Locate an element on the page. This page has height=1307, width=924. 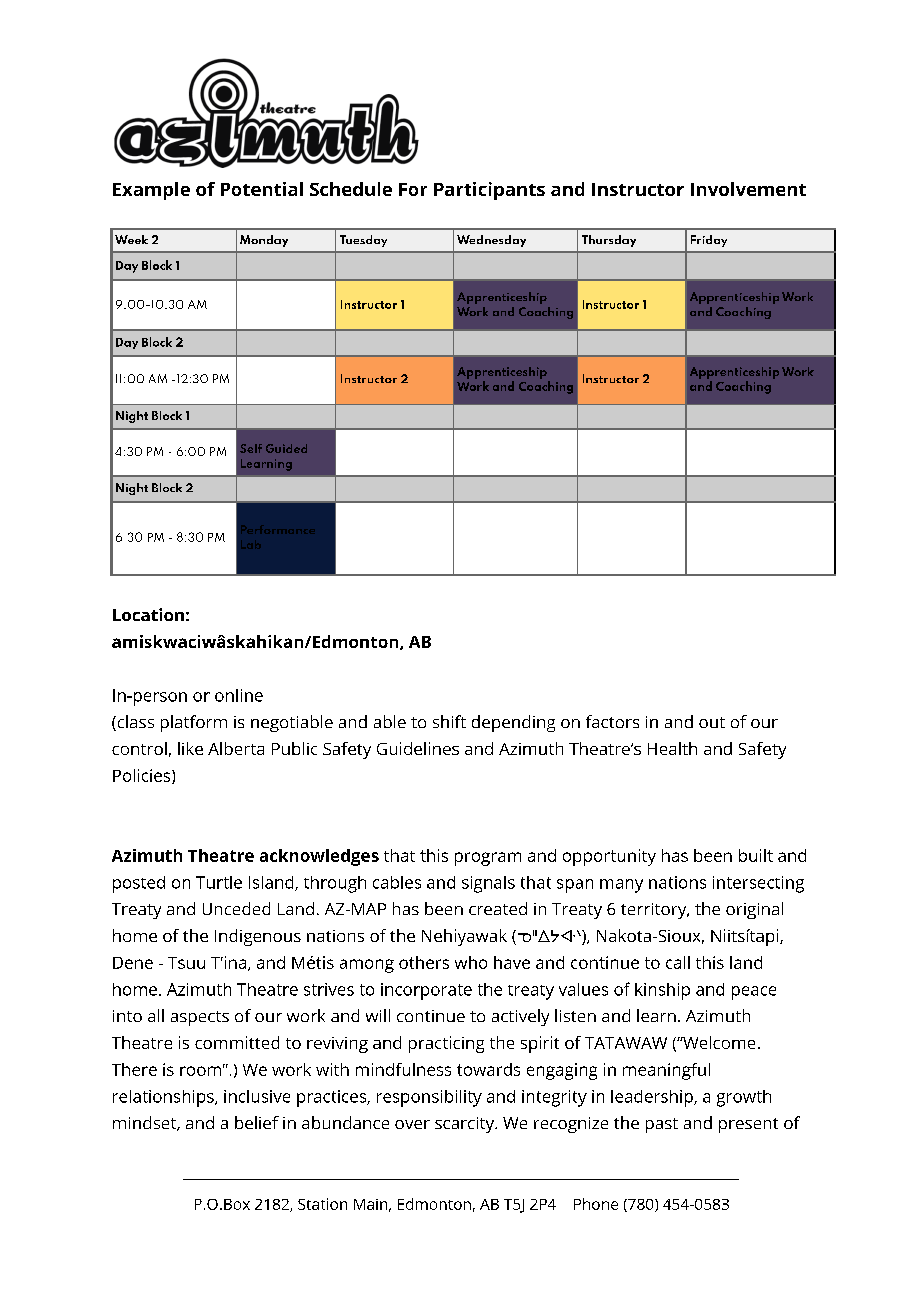
Wednesday is located at coordinates (491, 241).
